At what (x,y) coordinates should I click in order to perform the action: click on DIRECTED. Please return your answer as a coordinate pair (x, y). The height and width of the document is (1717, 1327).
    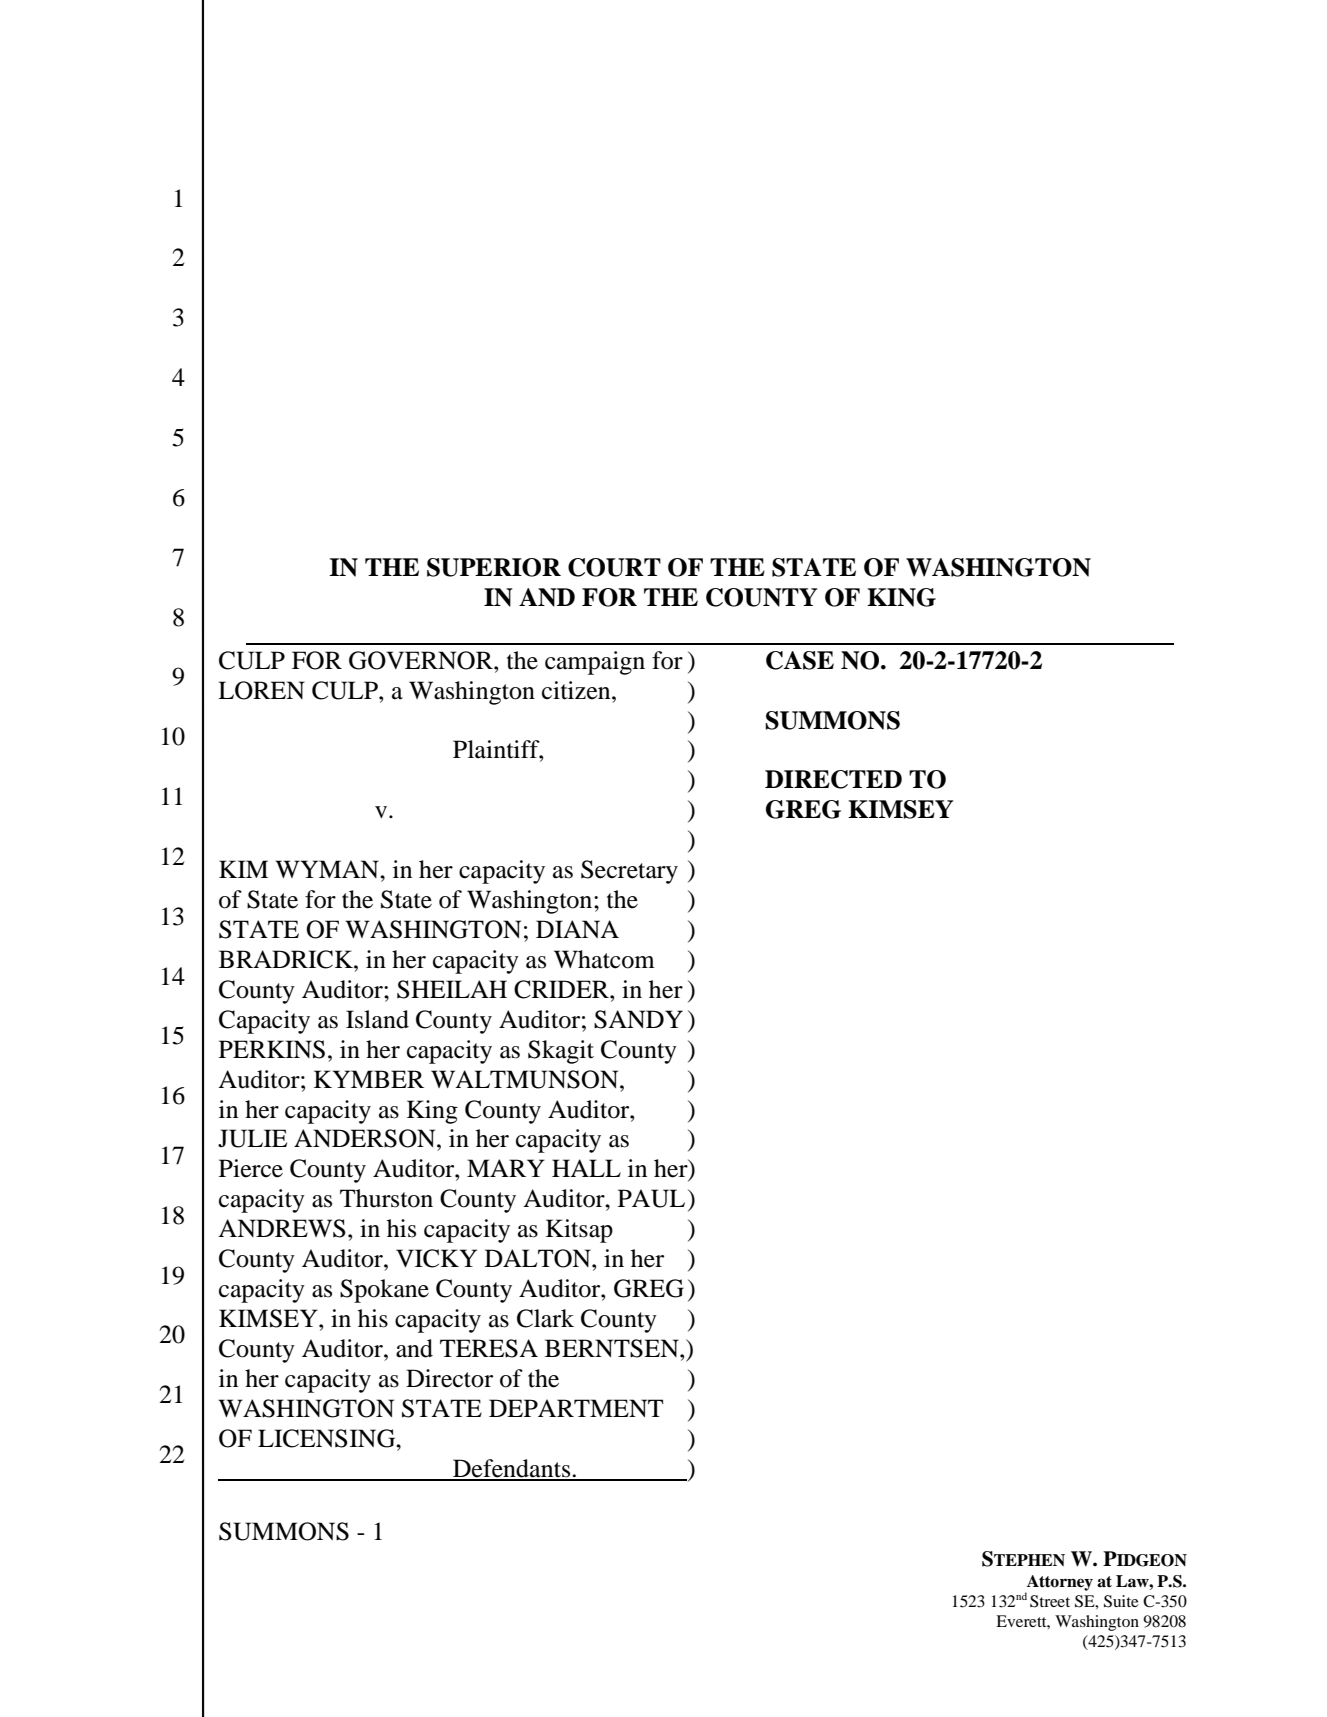
    Looking at the image, I should click on (833, 779).
